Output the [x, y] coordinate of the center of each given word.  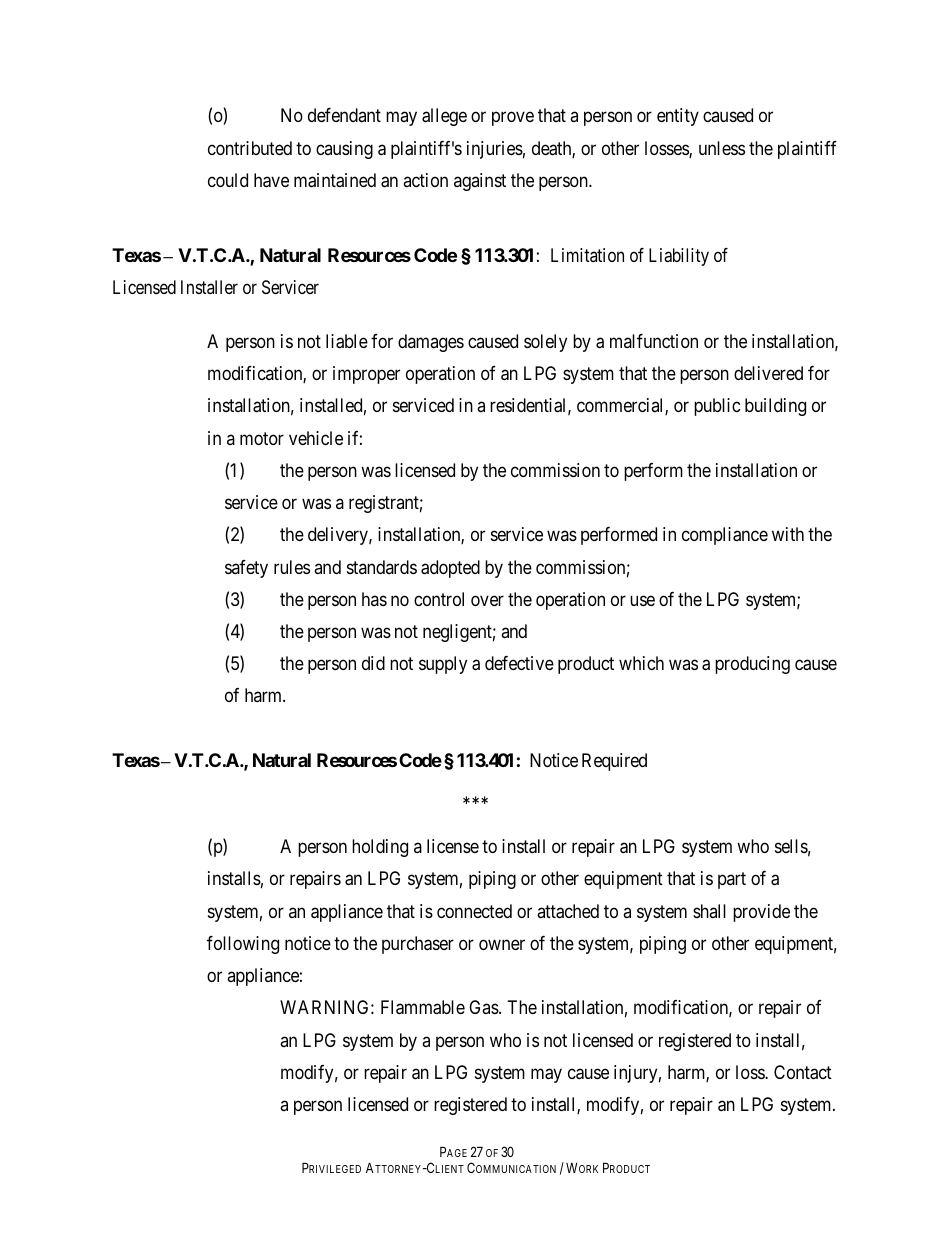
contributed [250, 148]
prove [513, 119]
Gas [484, 1007]
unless [722, 148]
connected [474, 911]
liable [347, 341]
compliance [725, 536]
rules [292, 567]
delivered [768, 373]
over [487, 600]
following [243, 945]
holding [380, 848]
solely [545, 343]
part [732, 881]
